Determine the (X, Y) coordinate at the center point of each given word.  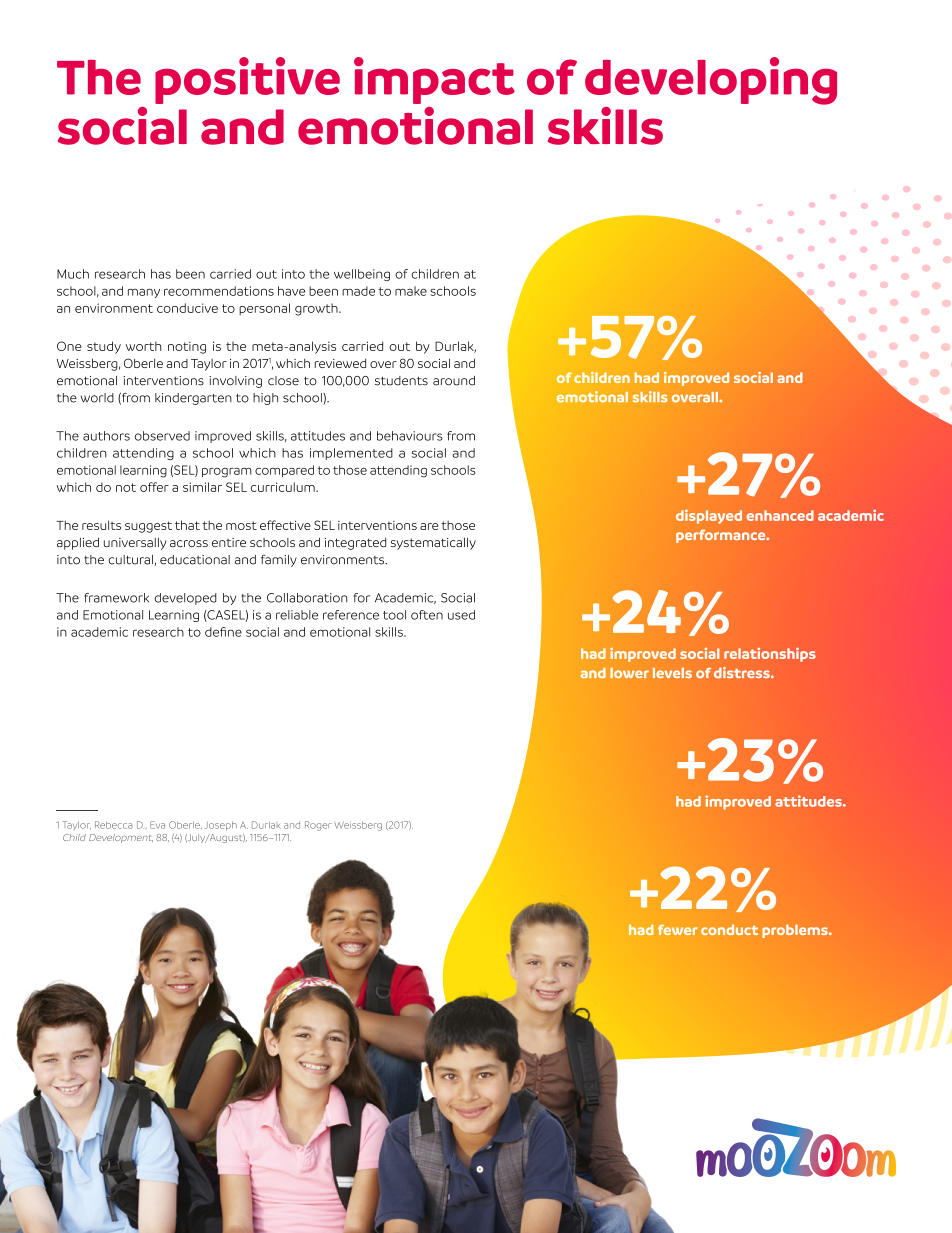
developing (711, 81)
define (223, 632)
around (454, 381)
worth (143, 346)
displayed (709, 516)
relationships (770, 654)
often (427, 615)
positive (247, 80)
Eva (157, 825)
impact (434, 80)
